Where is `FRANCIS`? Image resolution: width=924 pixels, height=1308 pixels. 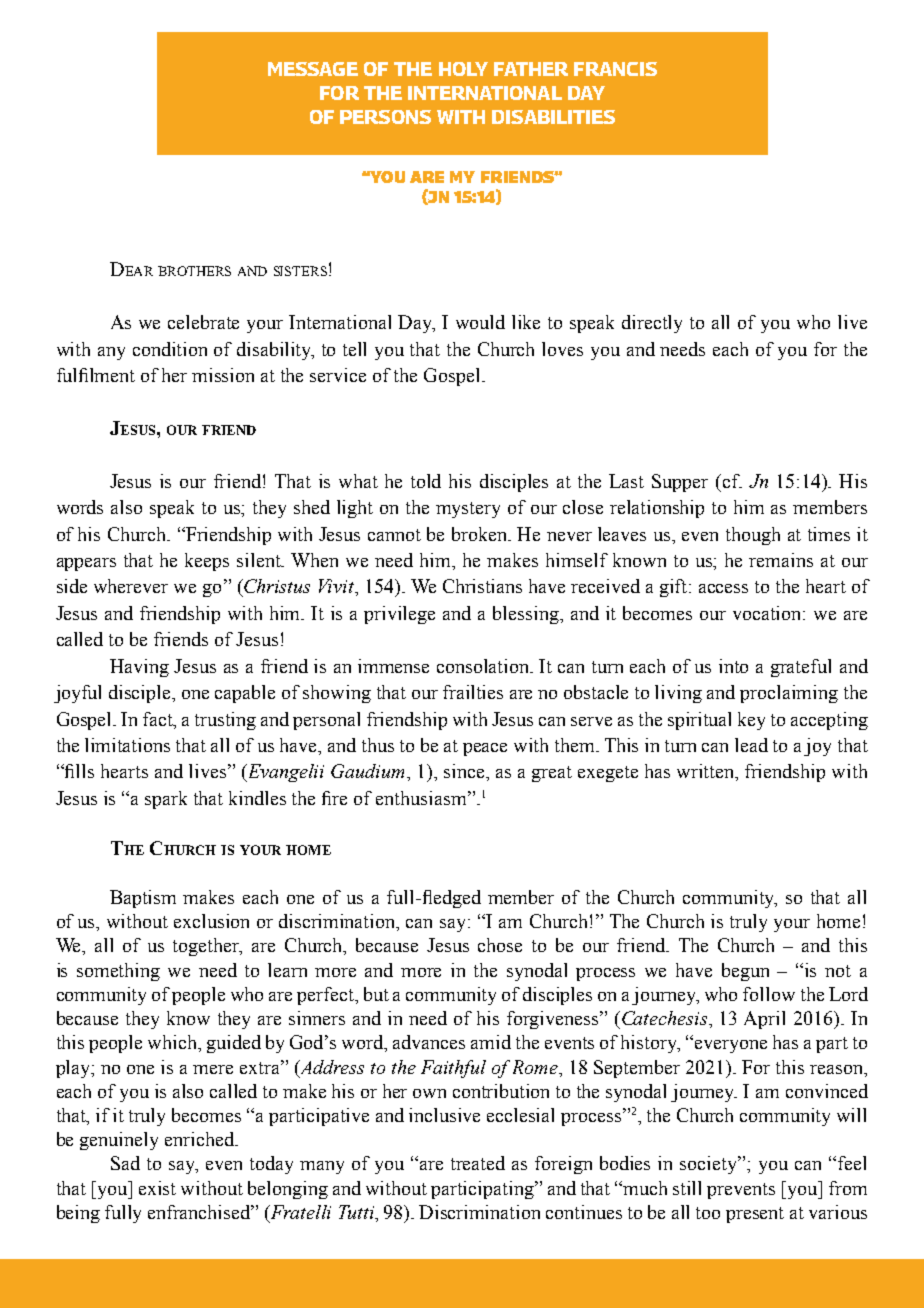
FRANCIS is located at coordinates (615, 69).
